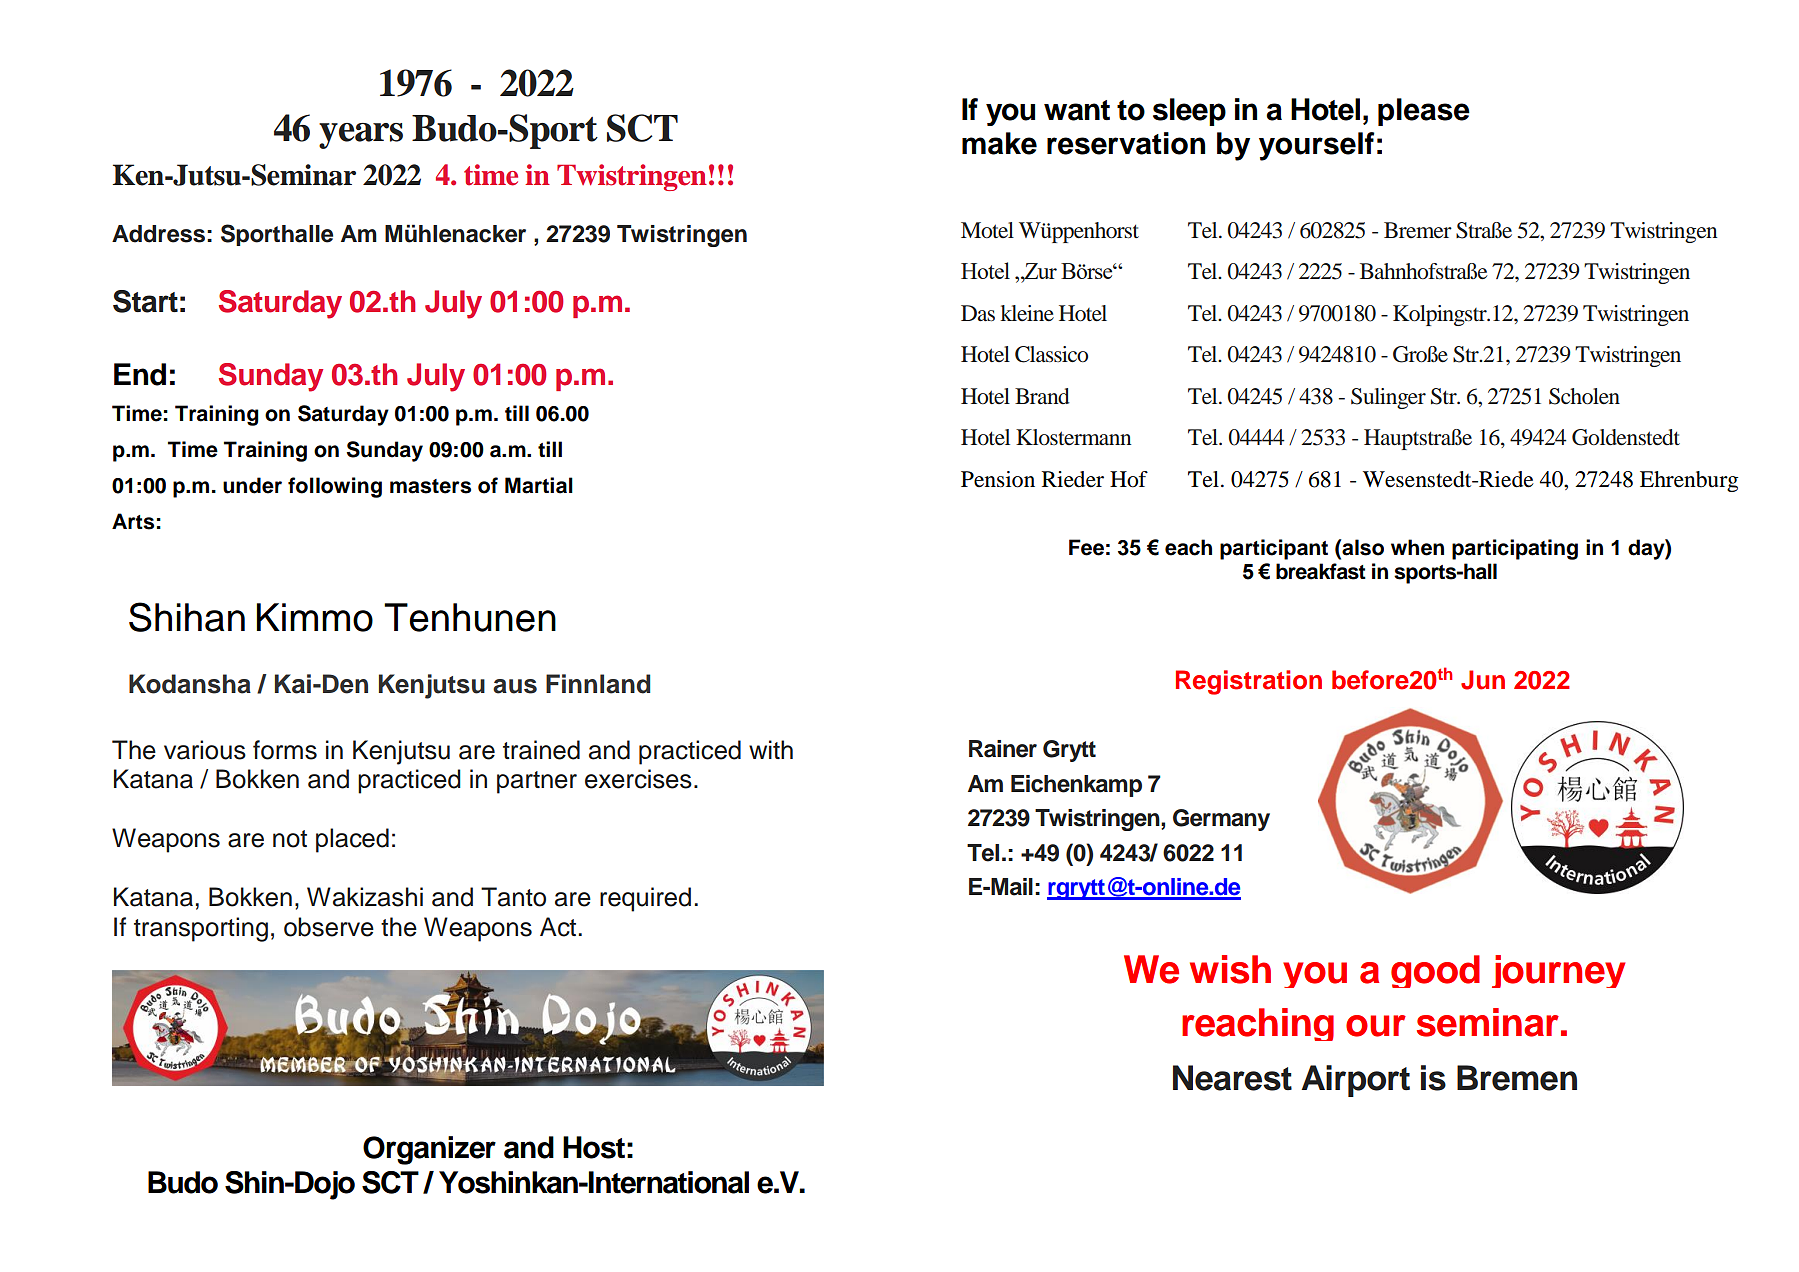 This page has width=1799, height=1272. Describe the element at coordinates (1317, 146) in the page. I see `yourself` at that location.
